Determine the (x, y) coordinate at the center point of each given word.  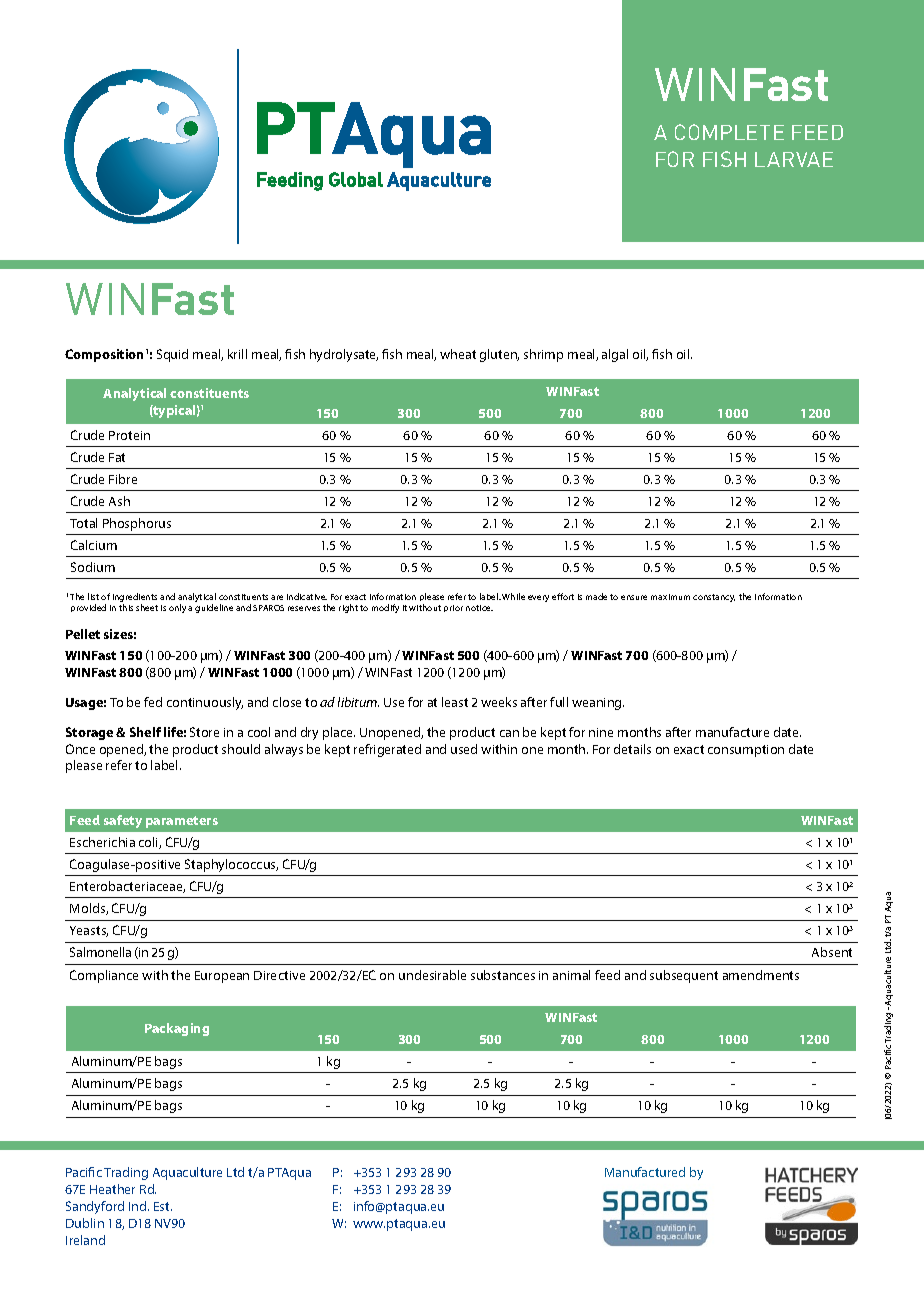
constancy (714, 598)
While (513, 596)
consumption (746, 751)
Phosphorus (137, 524)
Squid (172, 355)
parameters (182, 822)
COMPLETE (729, 132)
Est (163, 1206)
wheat (458, 354)
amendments (761, 975)
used (464, 749)
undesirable (432, 975)
